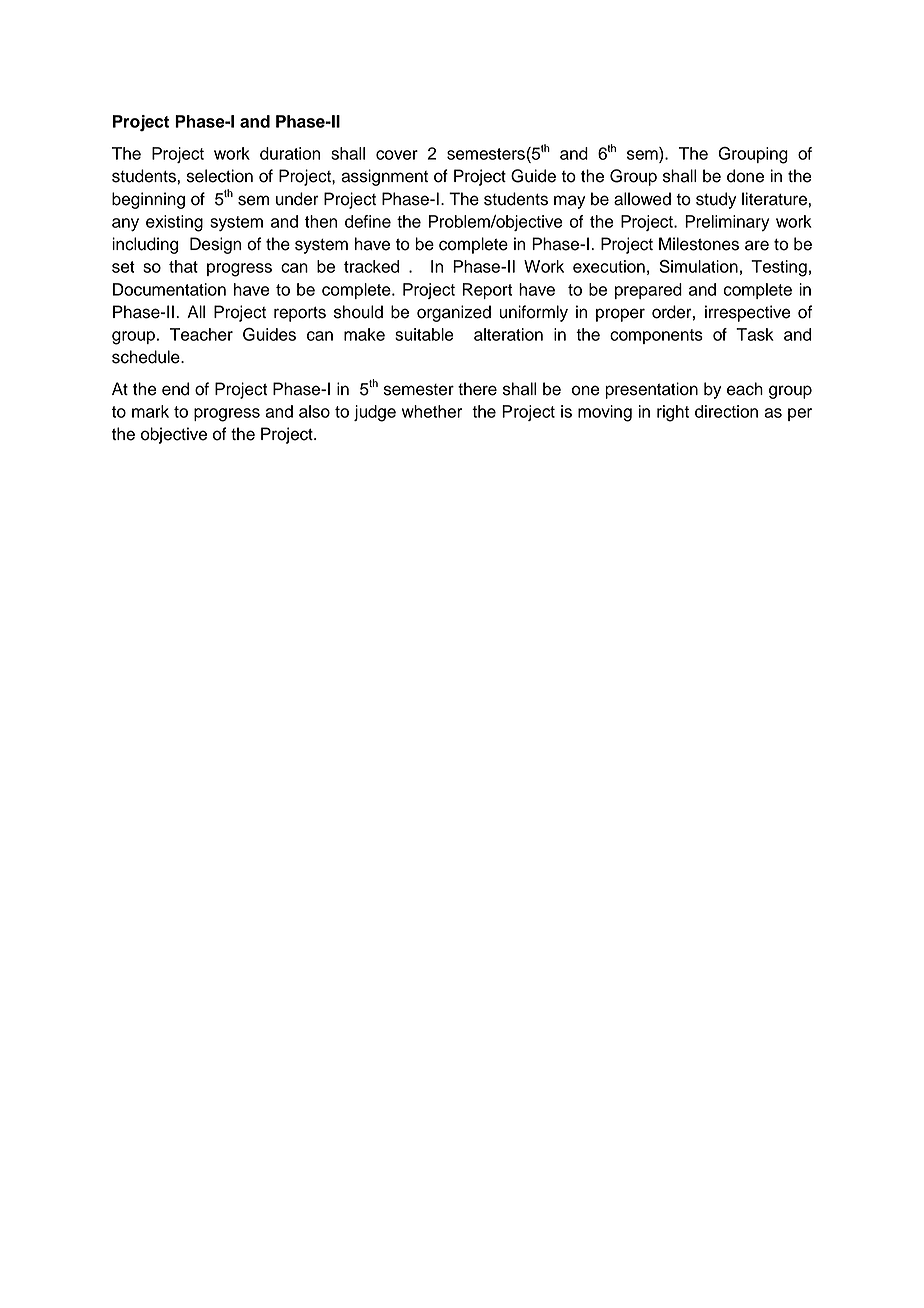  Describe the element at coordinates (397, 155) in the image. I see `cover` at that location.
